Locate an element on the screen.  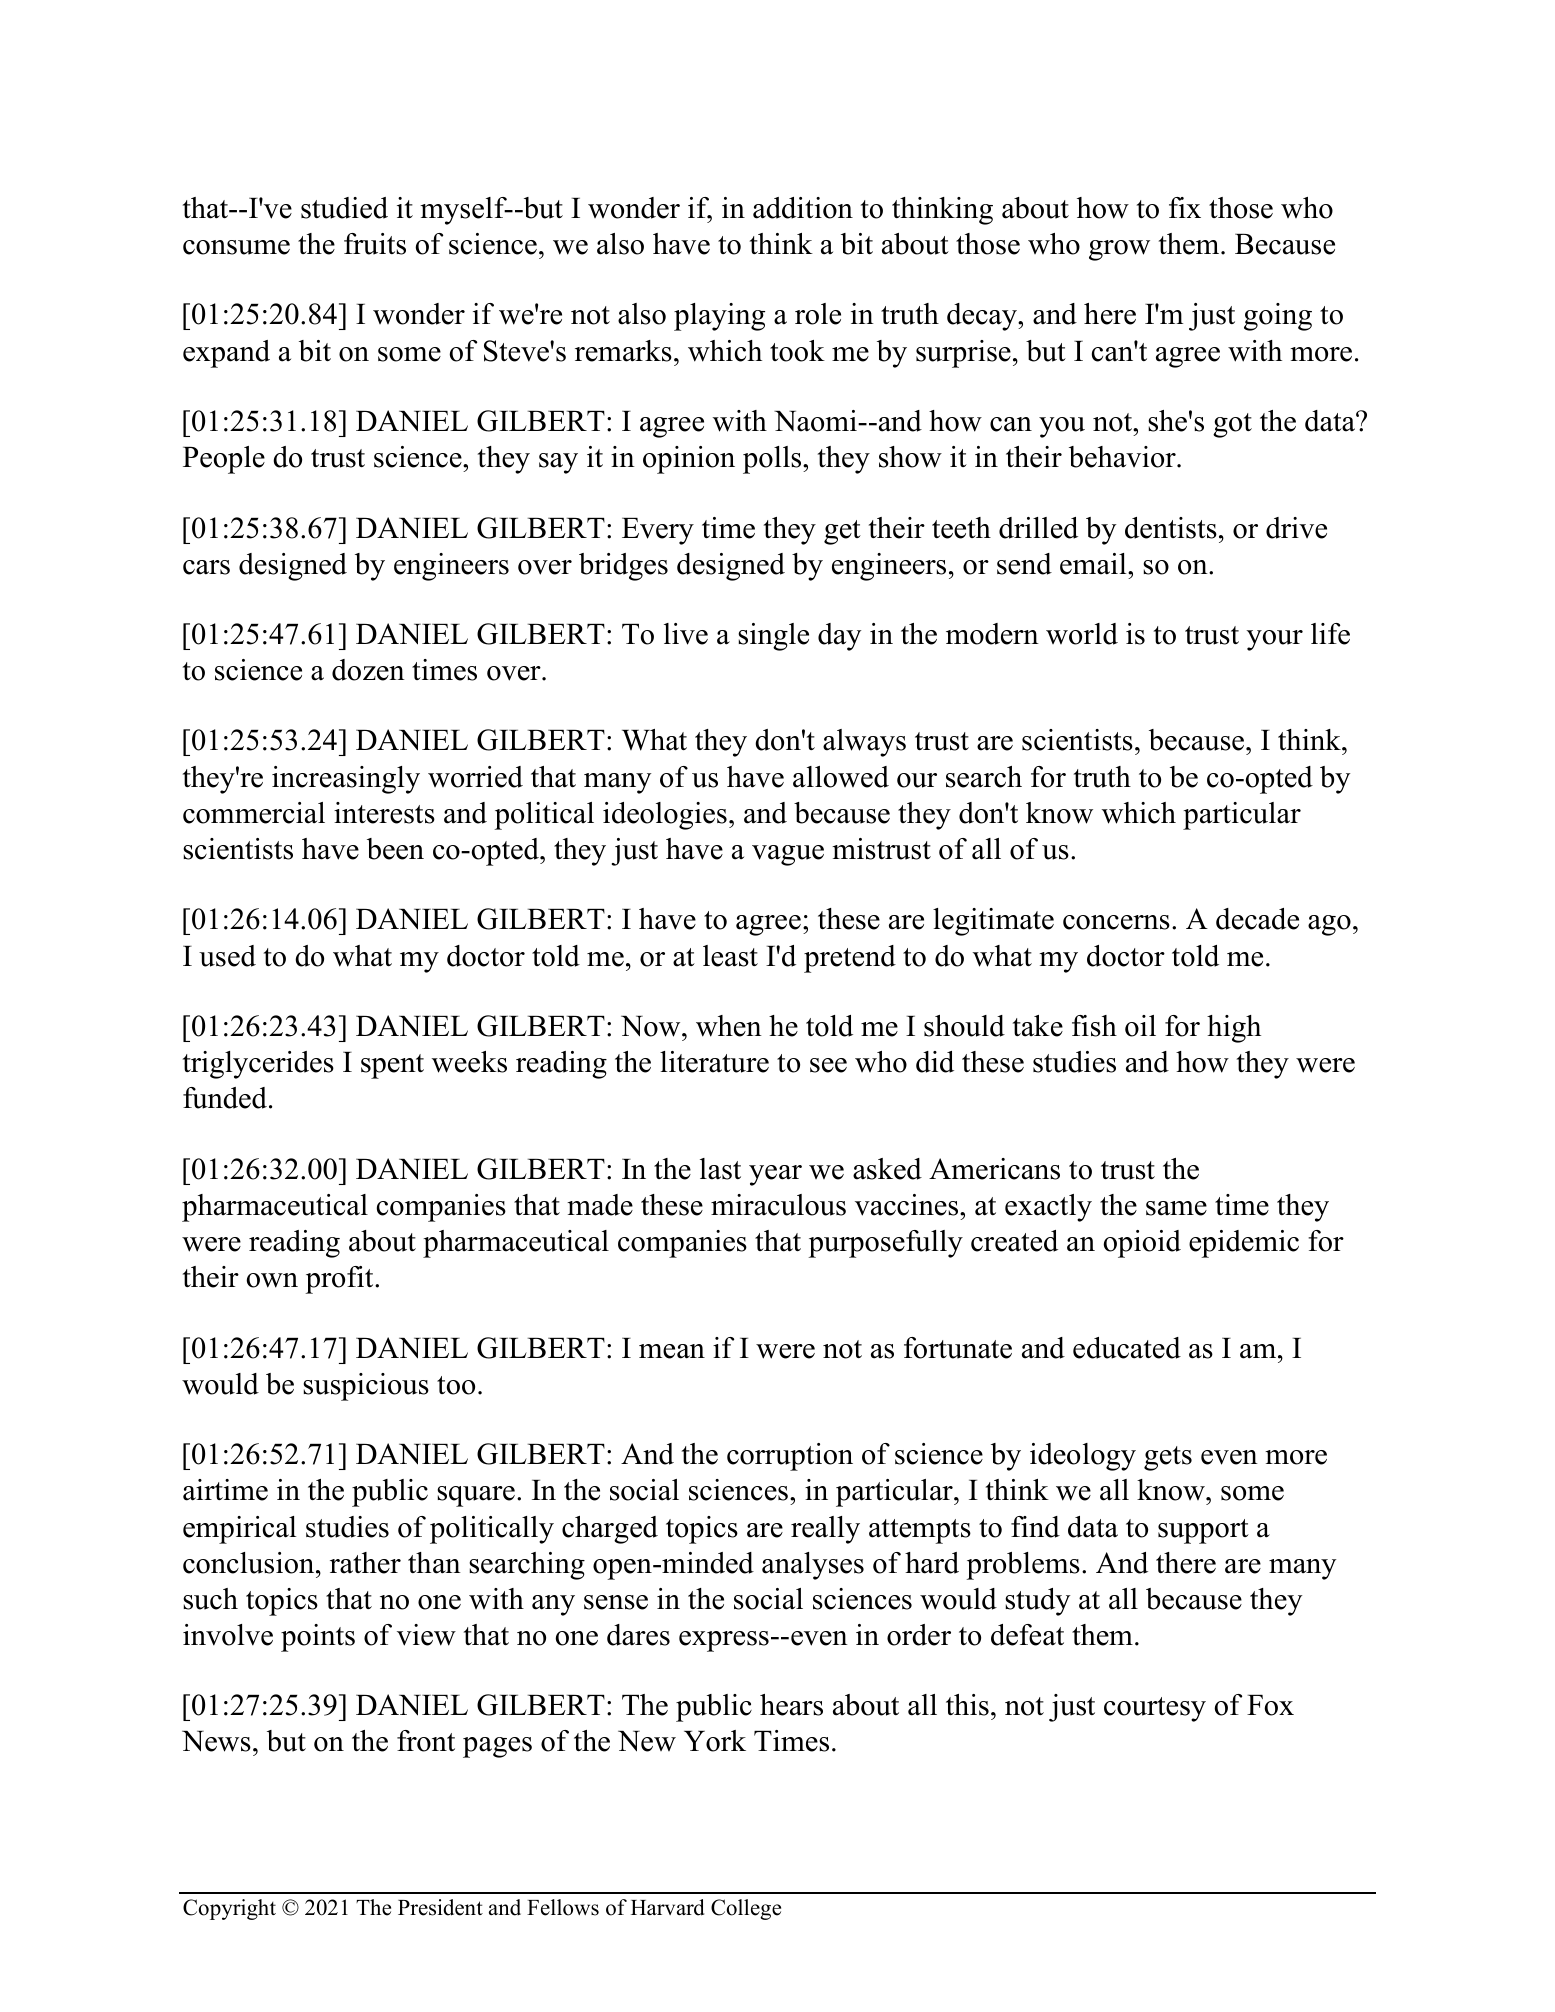
College is located at coordinates (746, 1909).
